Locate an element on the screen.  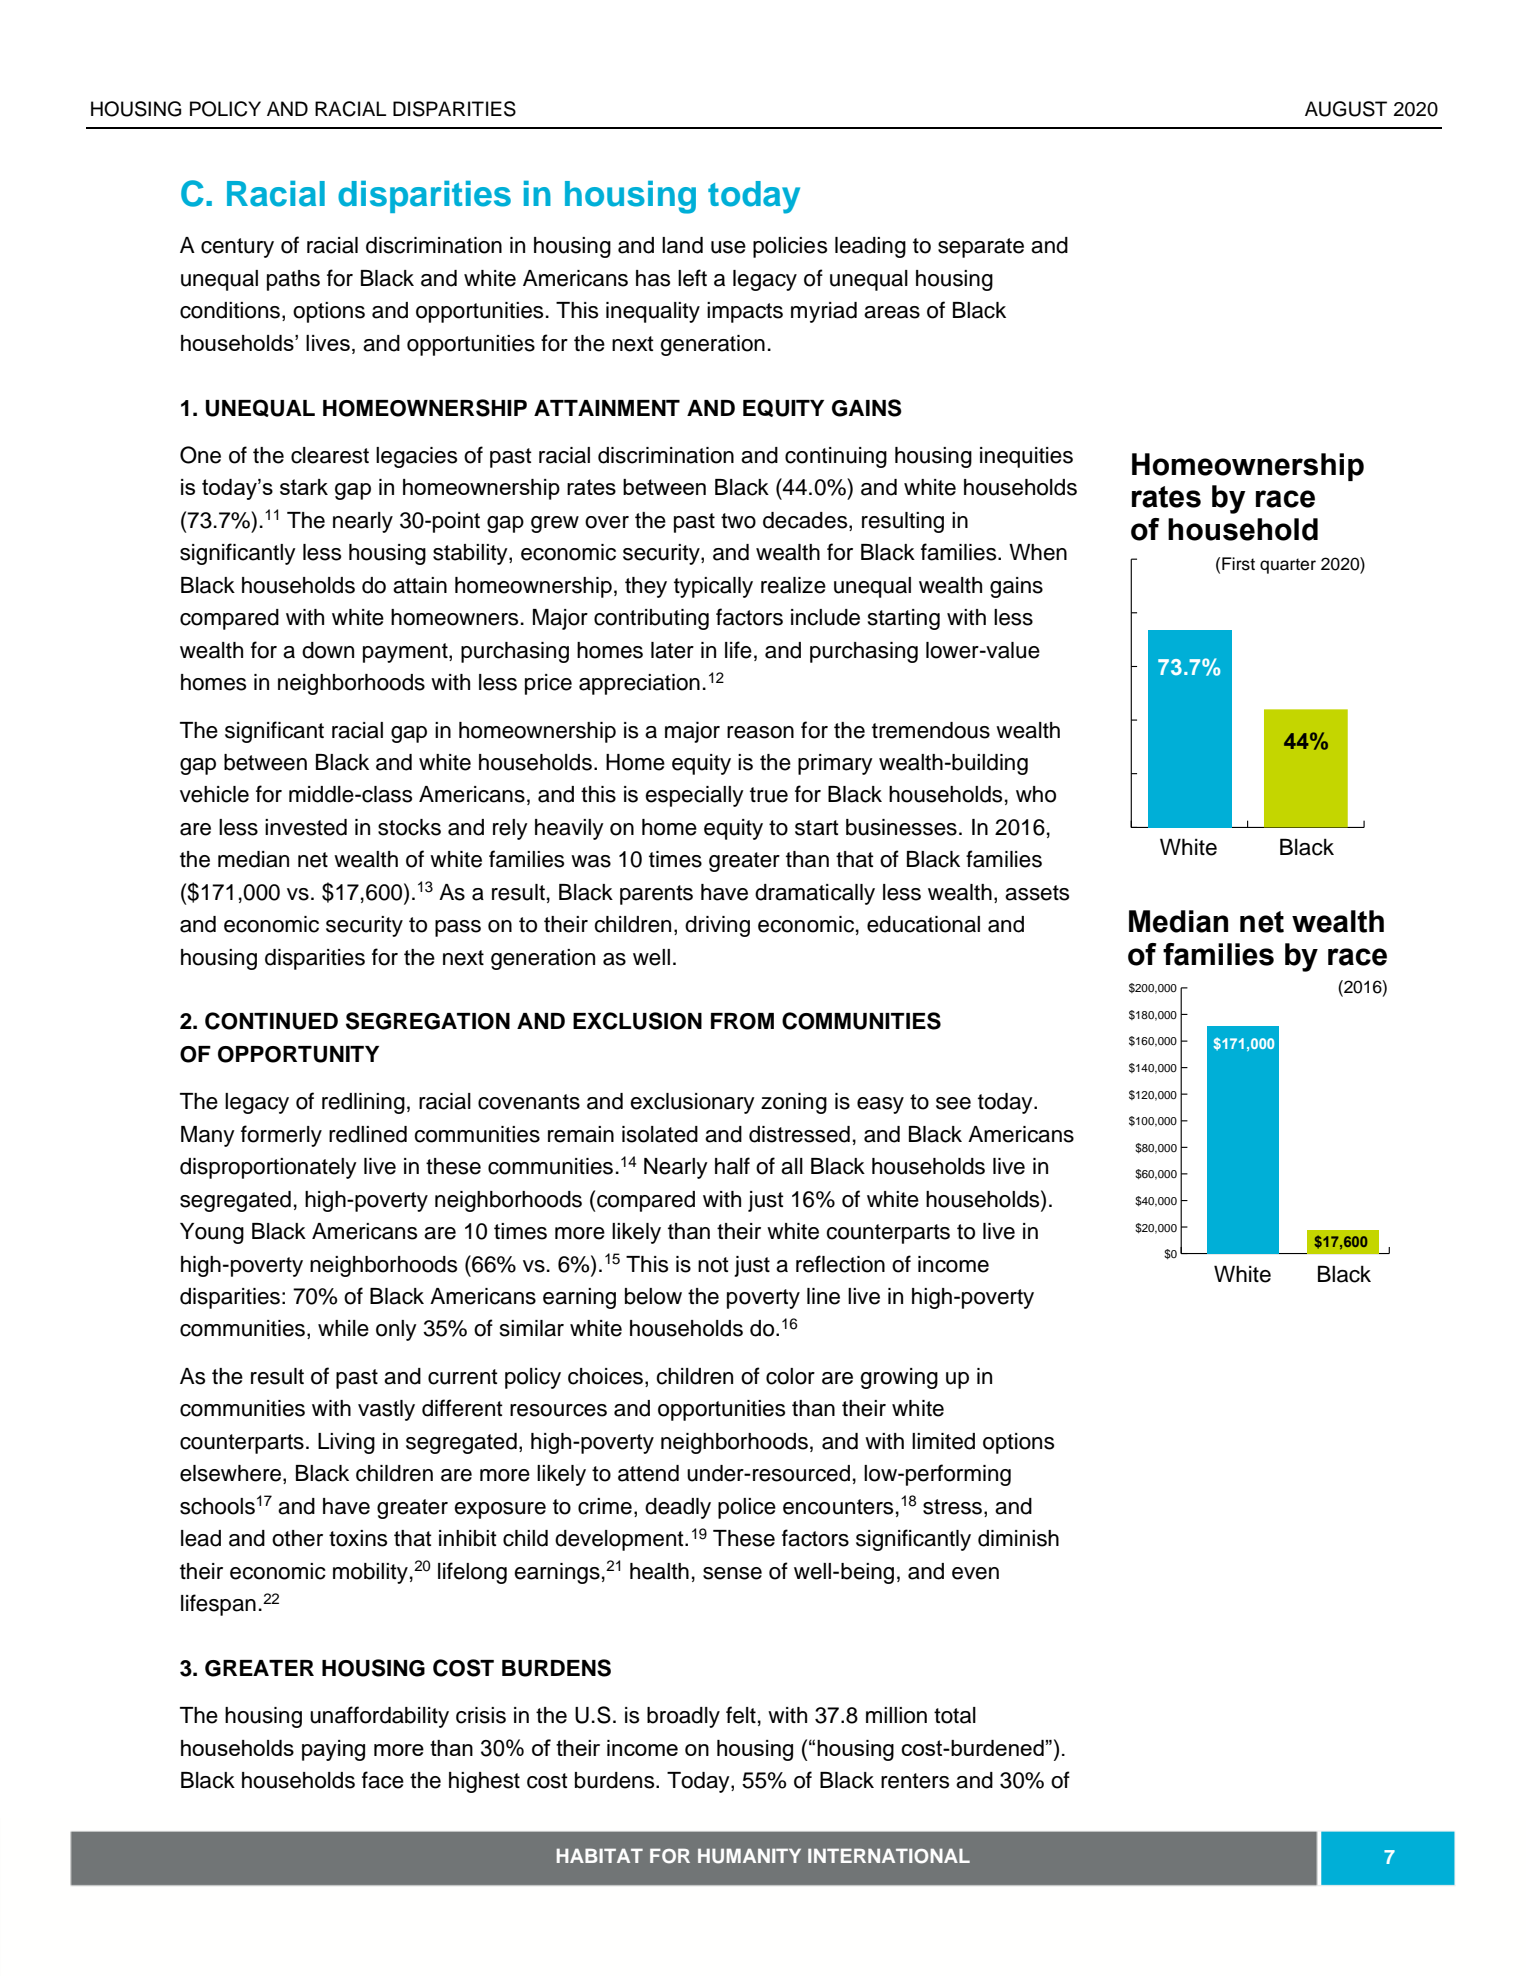
AUGUST is located at coordinates (1346, 109).
